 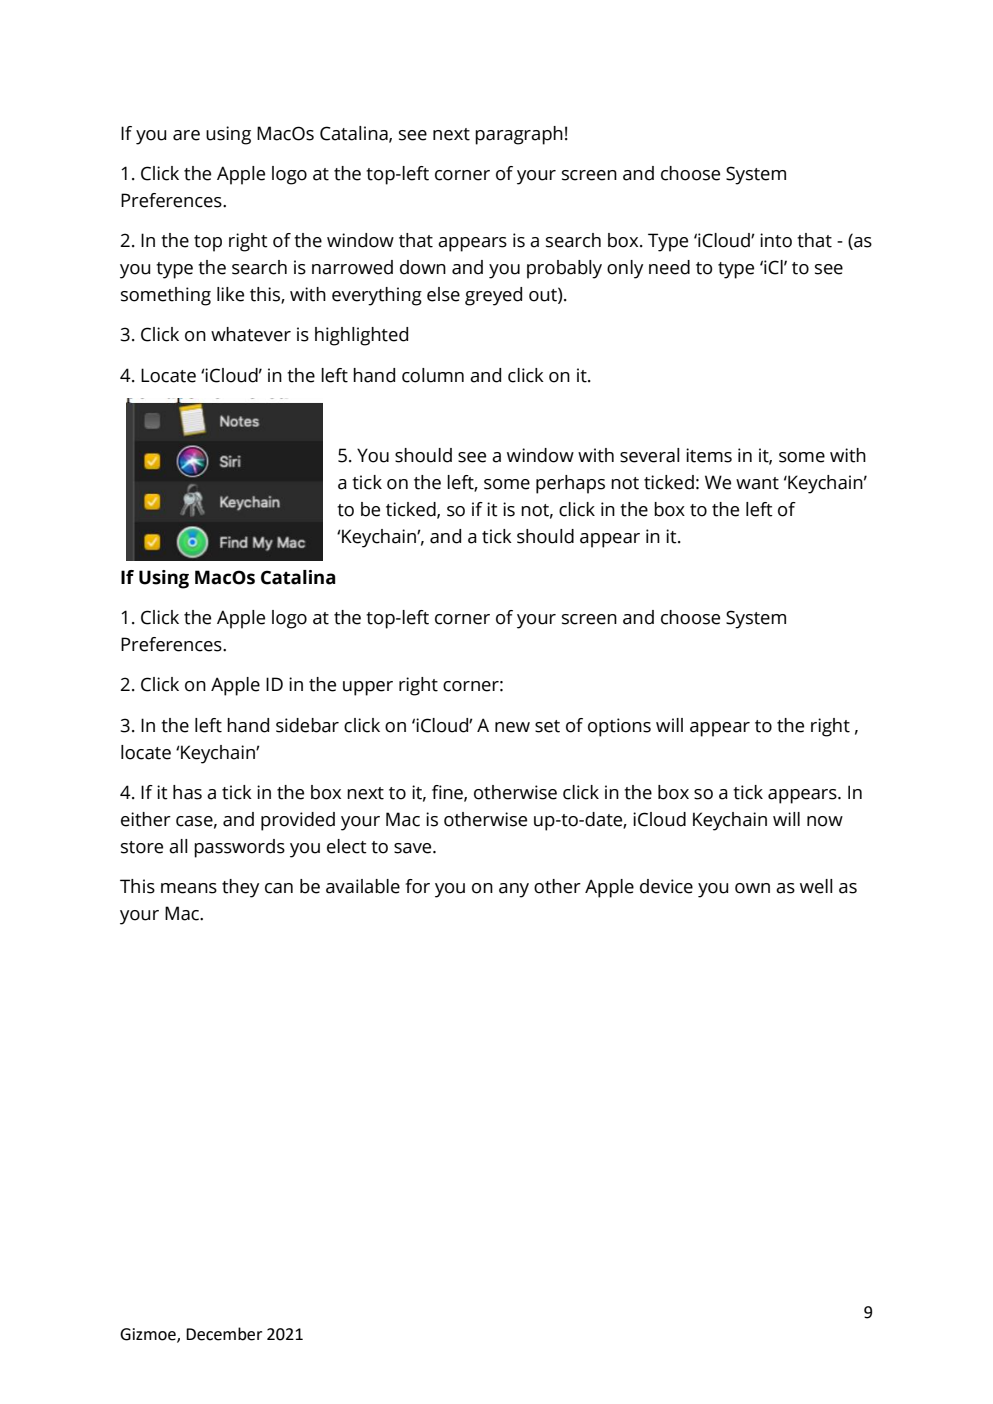 What do you see at coordinates (757, 483) in the screenshot?
I see `want` at bounding box center [757, 483].
